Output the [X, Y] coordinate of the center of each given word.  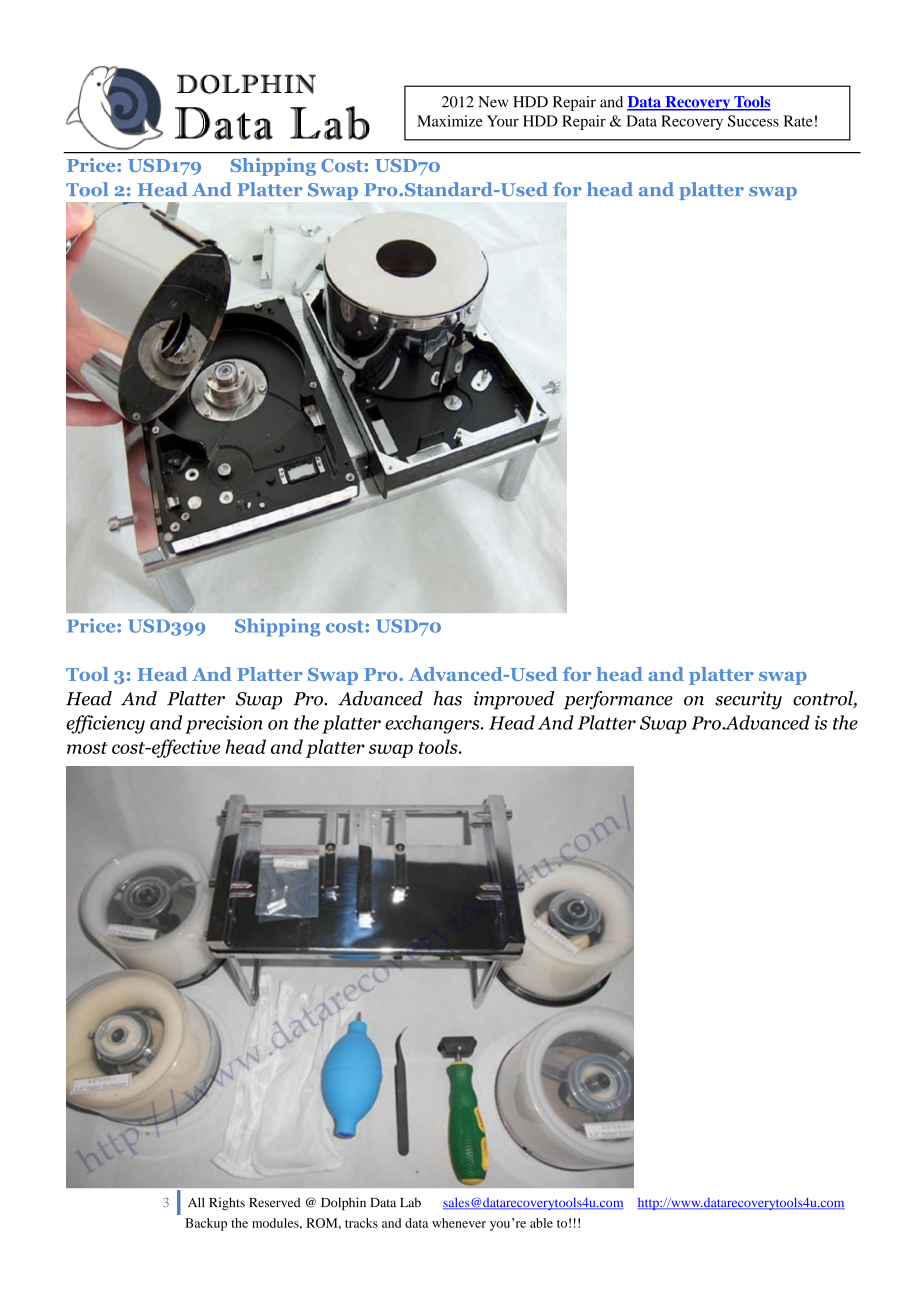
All [196, 1202]
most [87, 748]
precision [224, 724]
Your [503, 121]
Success [753, 121]
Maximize [450, 121]
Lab [410, 1203]
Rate [798, 121]
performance [618, 700]
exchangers [433, 724]
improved [514, 700]
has [448, 698]
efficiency [105, 724]
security [748, 700]
